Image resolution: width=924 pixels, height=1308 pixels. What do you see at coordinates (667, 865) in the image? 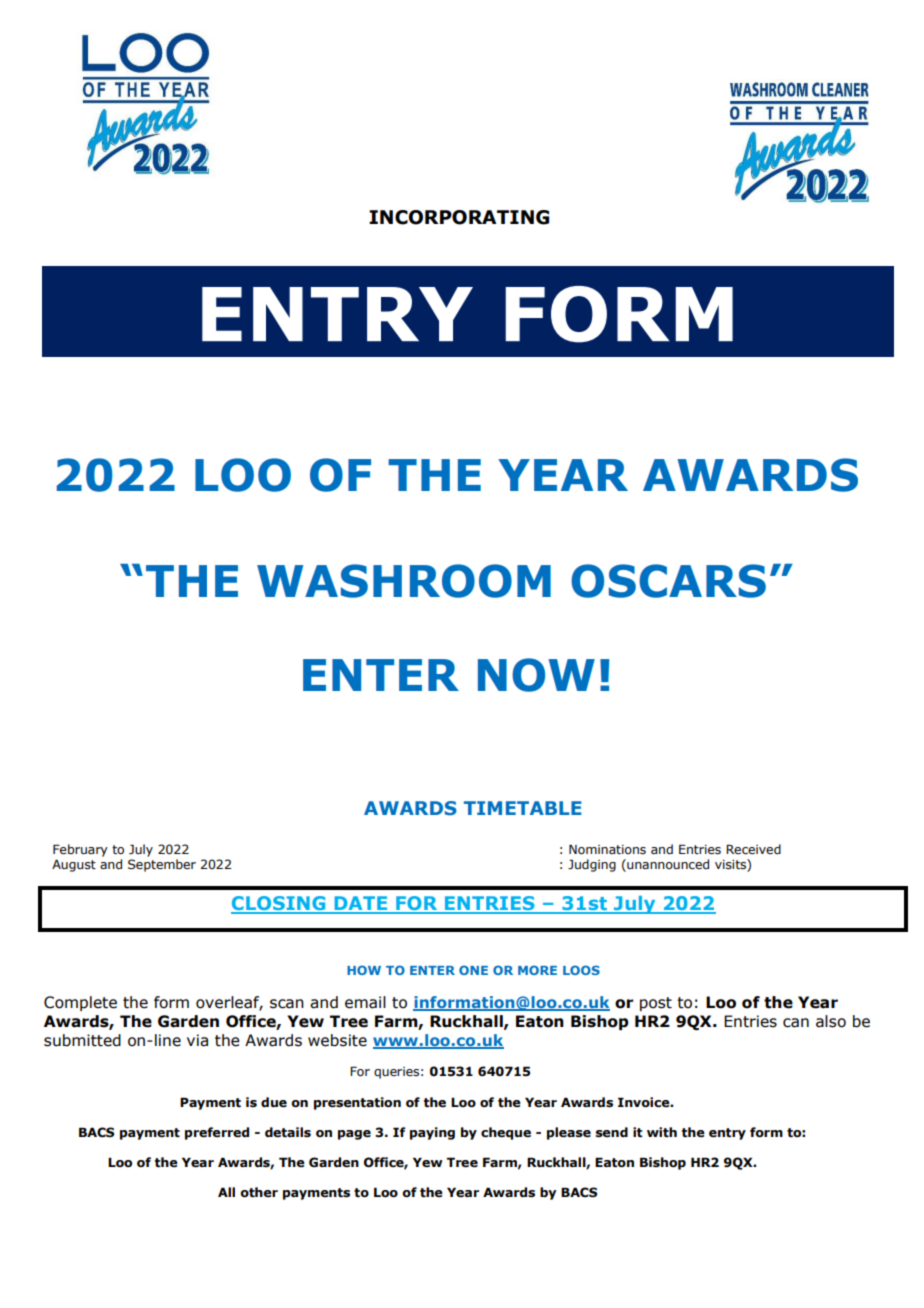
I see `unannounced` at bounding box center [667, 865].
